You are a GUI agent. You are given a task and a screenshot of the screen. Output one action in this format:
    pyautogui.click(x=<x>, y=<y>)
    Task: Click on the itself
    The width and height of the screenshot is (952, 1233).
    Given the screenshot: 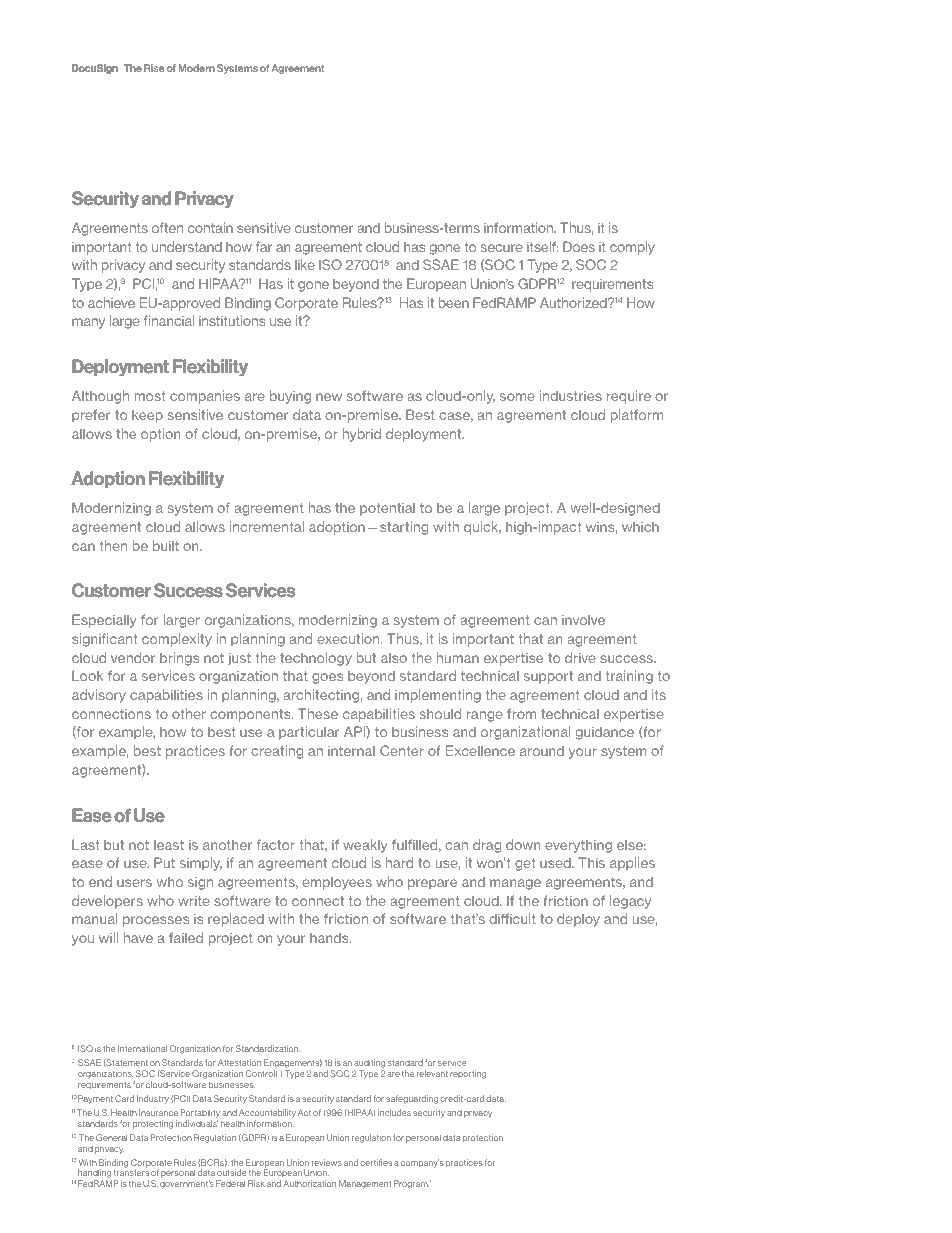 What is the action you would take?
    pyautogui.click(x=542, y=246)
